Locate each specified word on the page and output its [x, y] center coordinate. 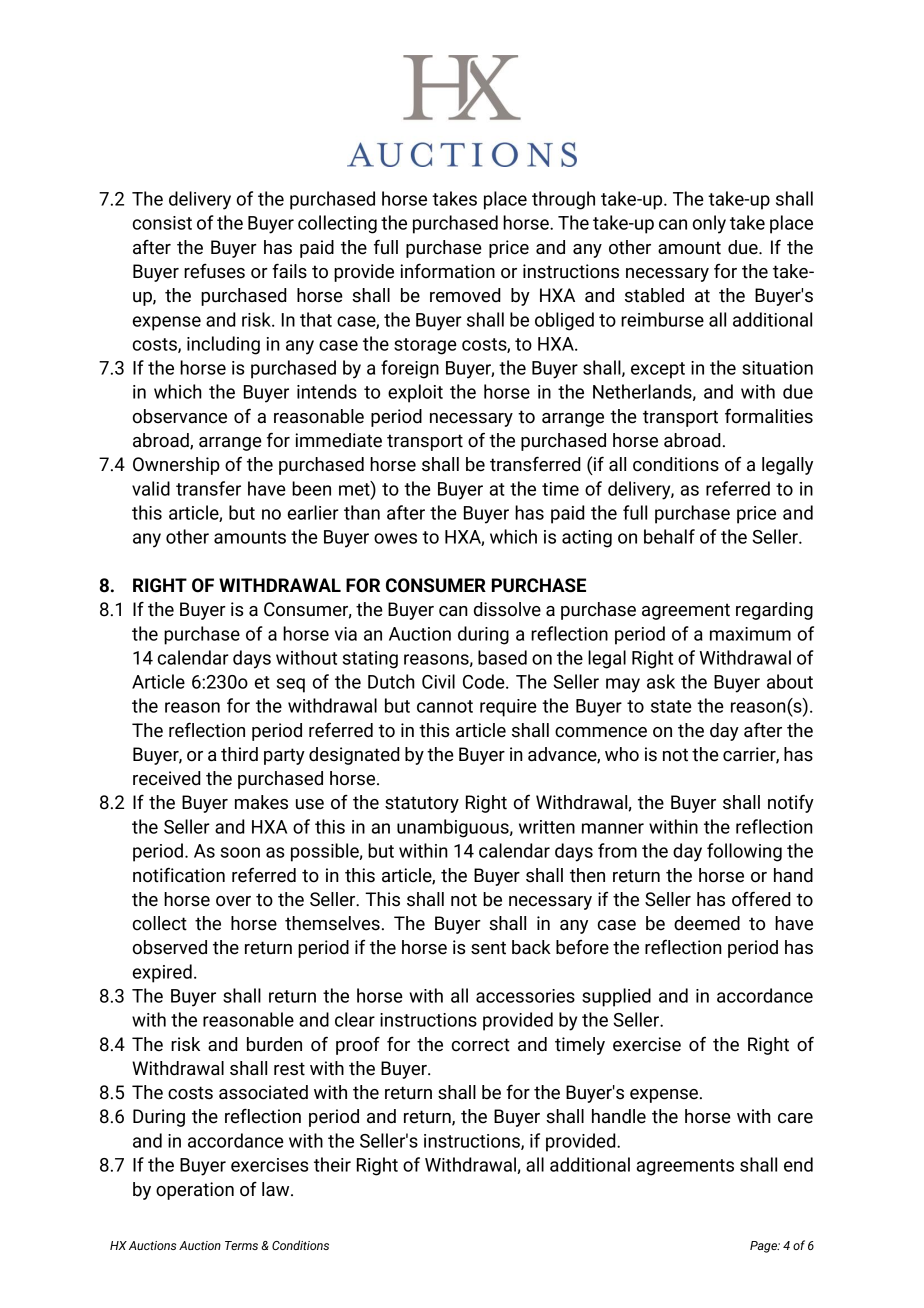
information [448, 271]
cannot [445, 706]
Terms [241, 1245]
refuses [214, 271]
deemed [707, 923]
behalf [669, 536]
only [709, 224]
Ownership [176, 466]
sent [488, 948]
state [671, 706]
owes [395, 538]
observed [170, 947]
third [239, 754]
